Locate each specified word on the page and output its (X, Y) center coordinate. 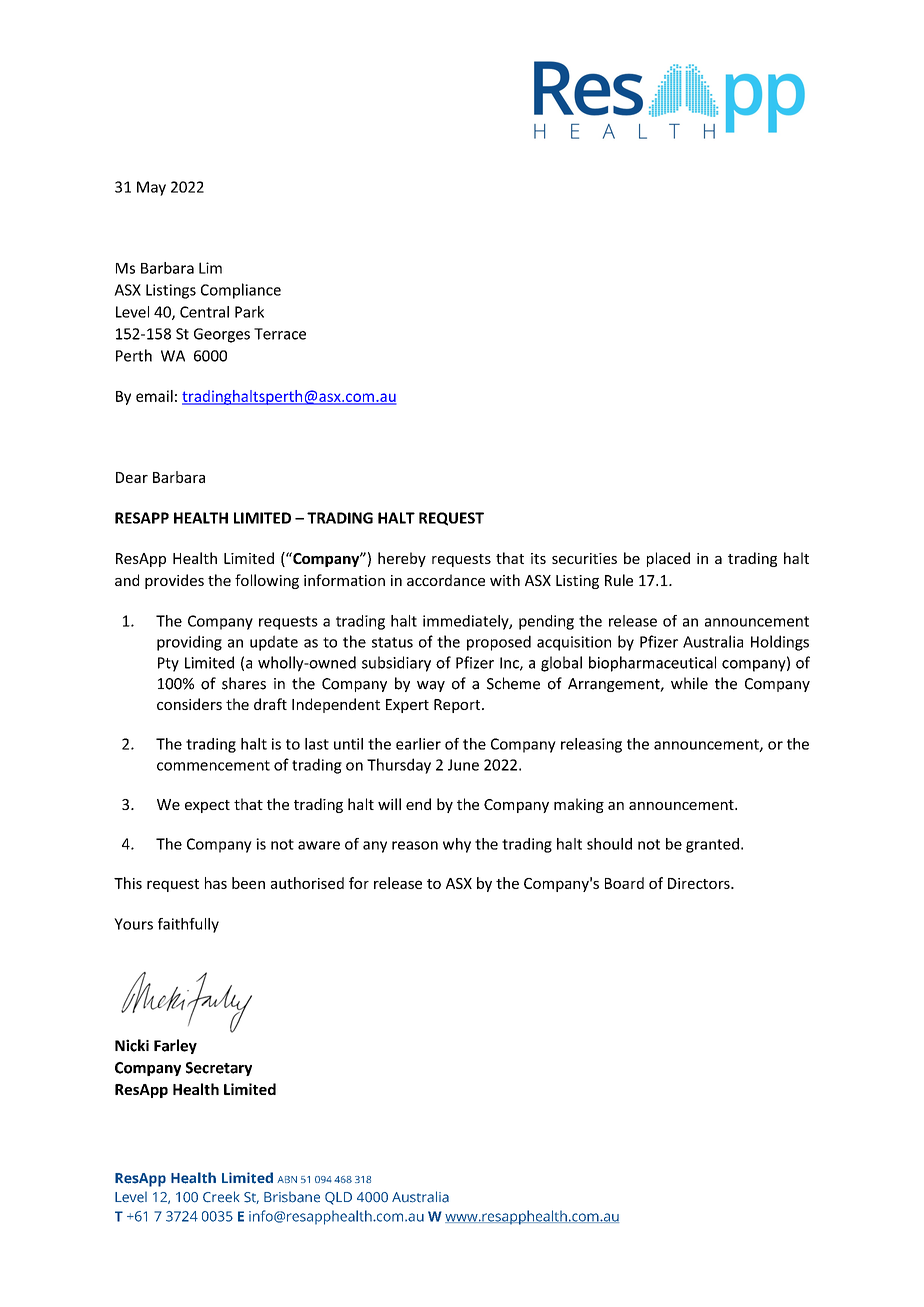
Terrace (280, 334)
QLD (338, 1198)
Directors (700, 883)
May (151, 188)
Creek (221, 1197)
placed (668, 559)
